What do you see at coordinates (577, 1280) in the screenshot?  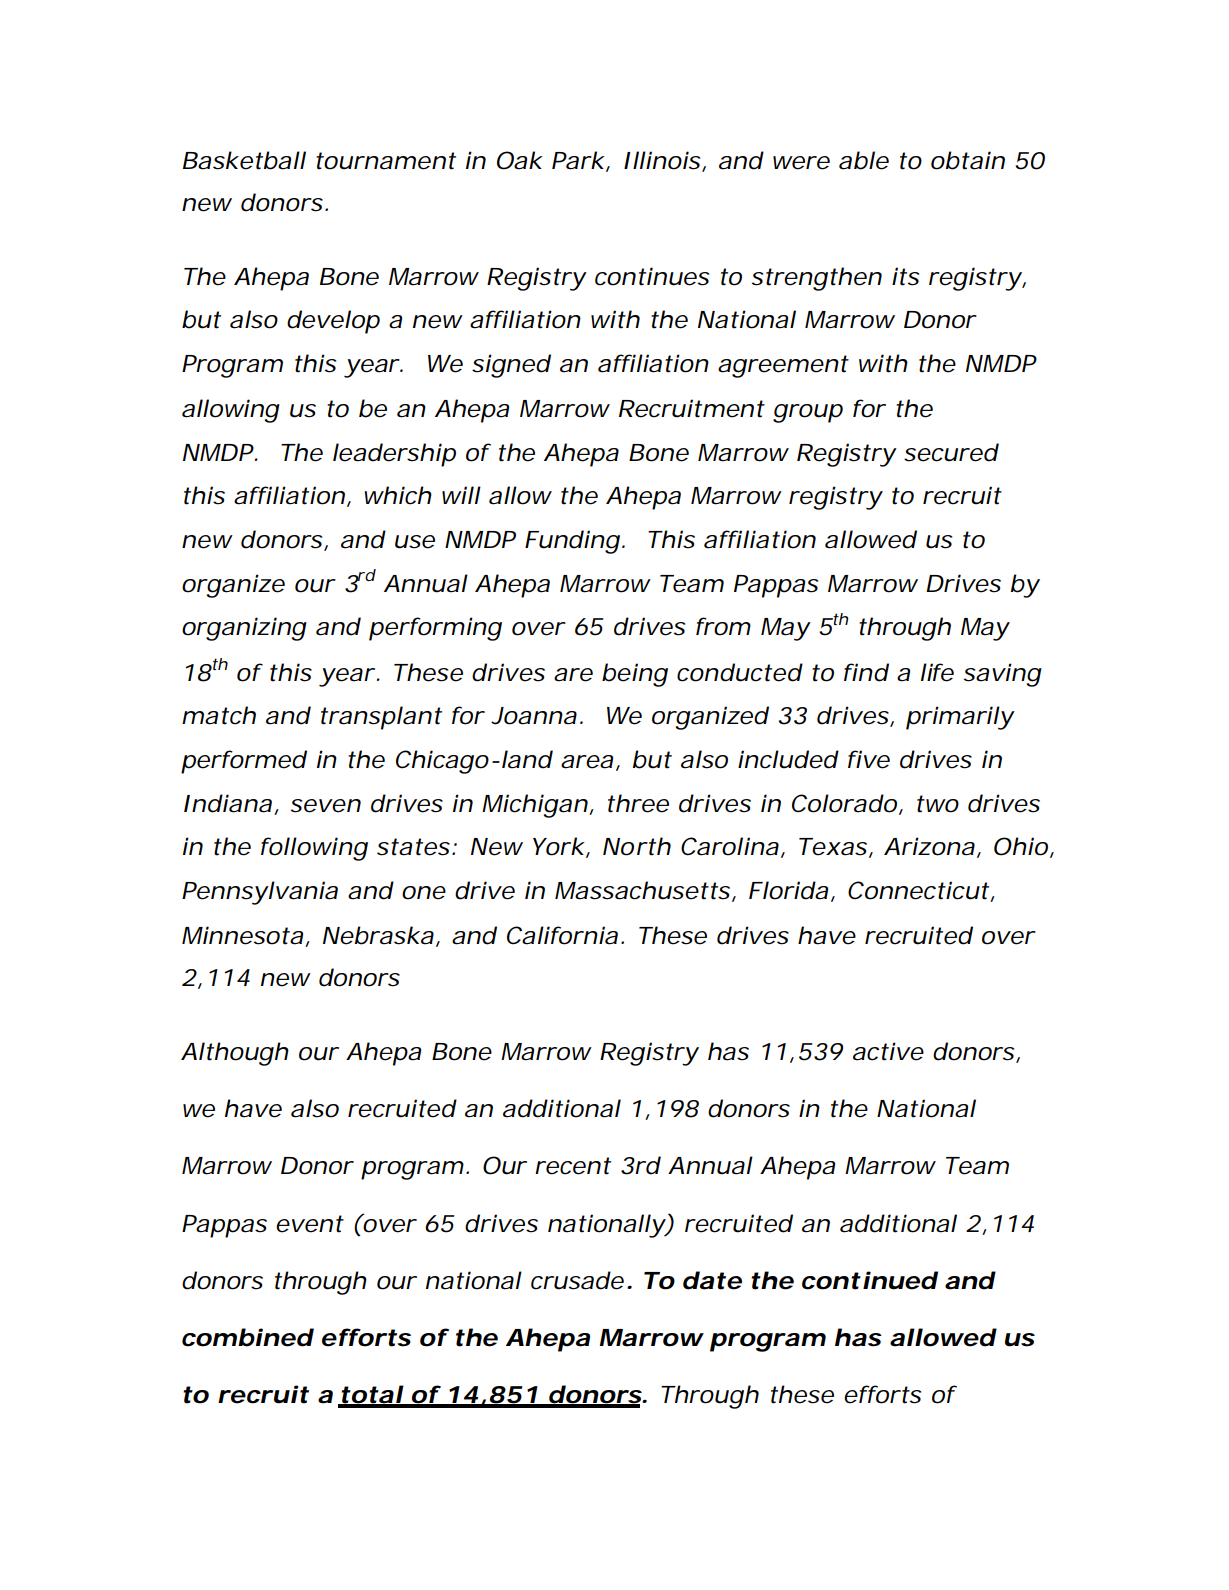 I see `crusade` at bounding box center [577, 1280].
